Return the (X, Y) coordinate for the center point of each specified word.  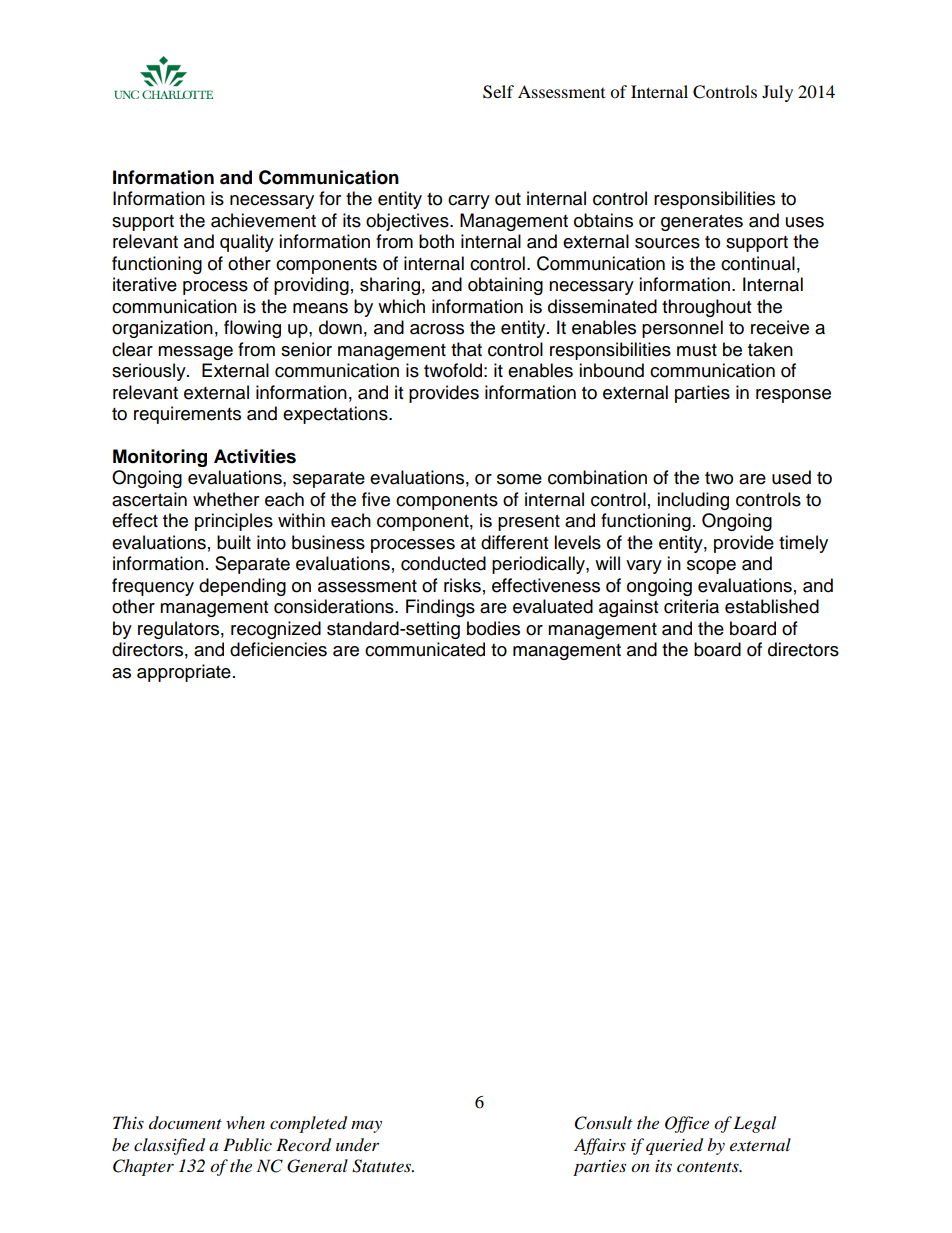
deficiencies (278, 649)
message (195, 353)
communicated (425, 649)
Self (498, 92)
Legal (754, 1124)
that (466, 349)
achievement (263, 220)
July (777, 93)
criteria (691, 606)
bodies (493, 628)
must (697, 350)
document (185, 1122)
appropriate (184, 673)
